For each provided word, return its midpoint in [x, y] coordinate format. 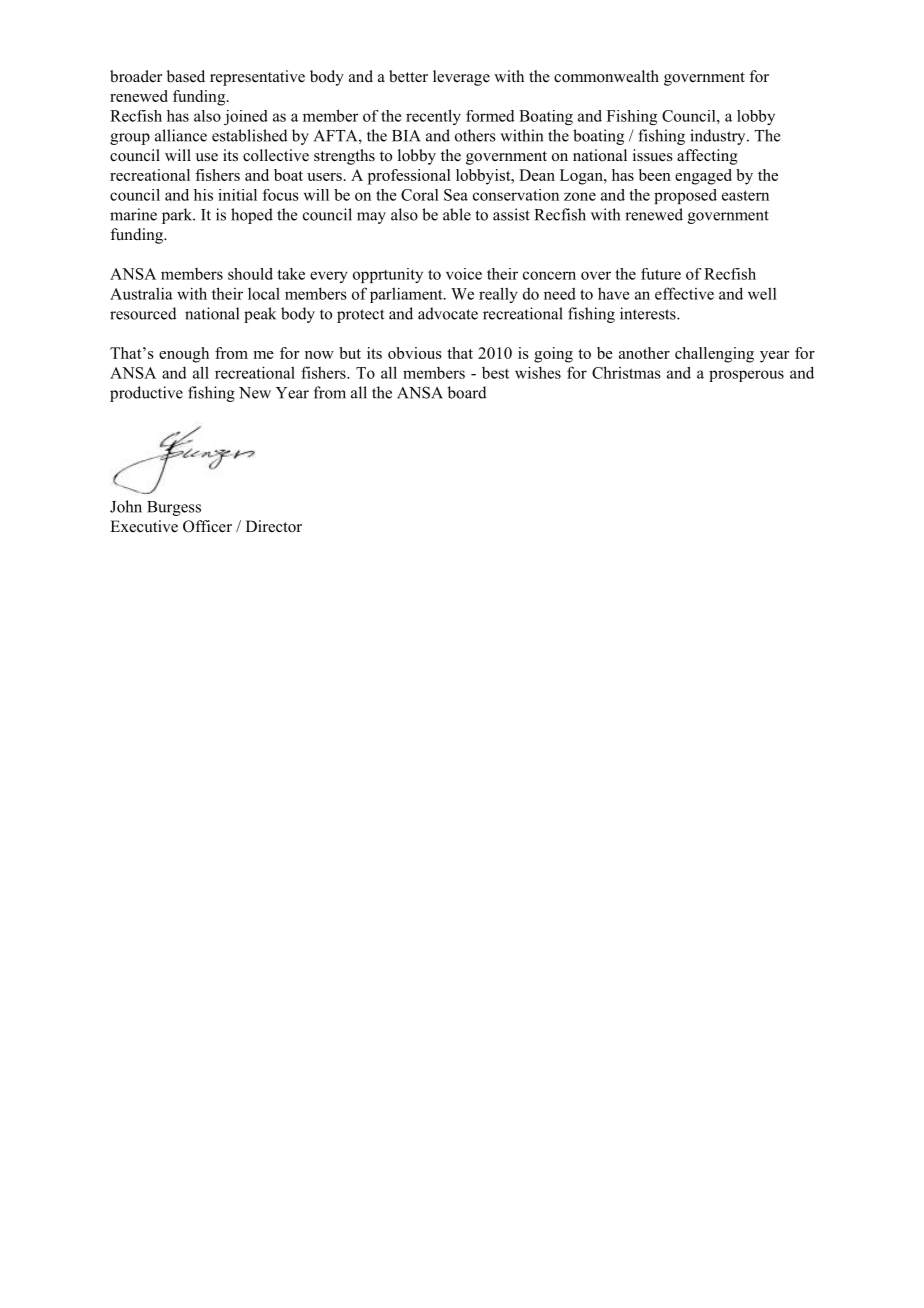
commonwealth [606, 76]
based [186, 76]
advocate [448, 313]
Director [274, 526]
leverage [461, 78]
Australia [141, 293]
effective [684, 293]
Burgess [174, 508]
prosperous [746, 376]
